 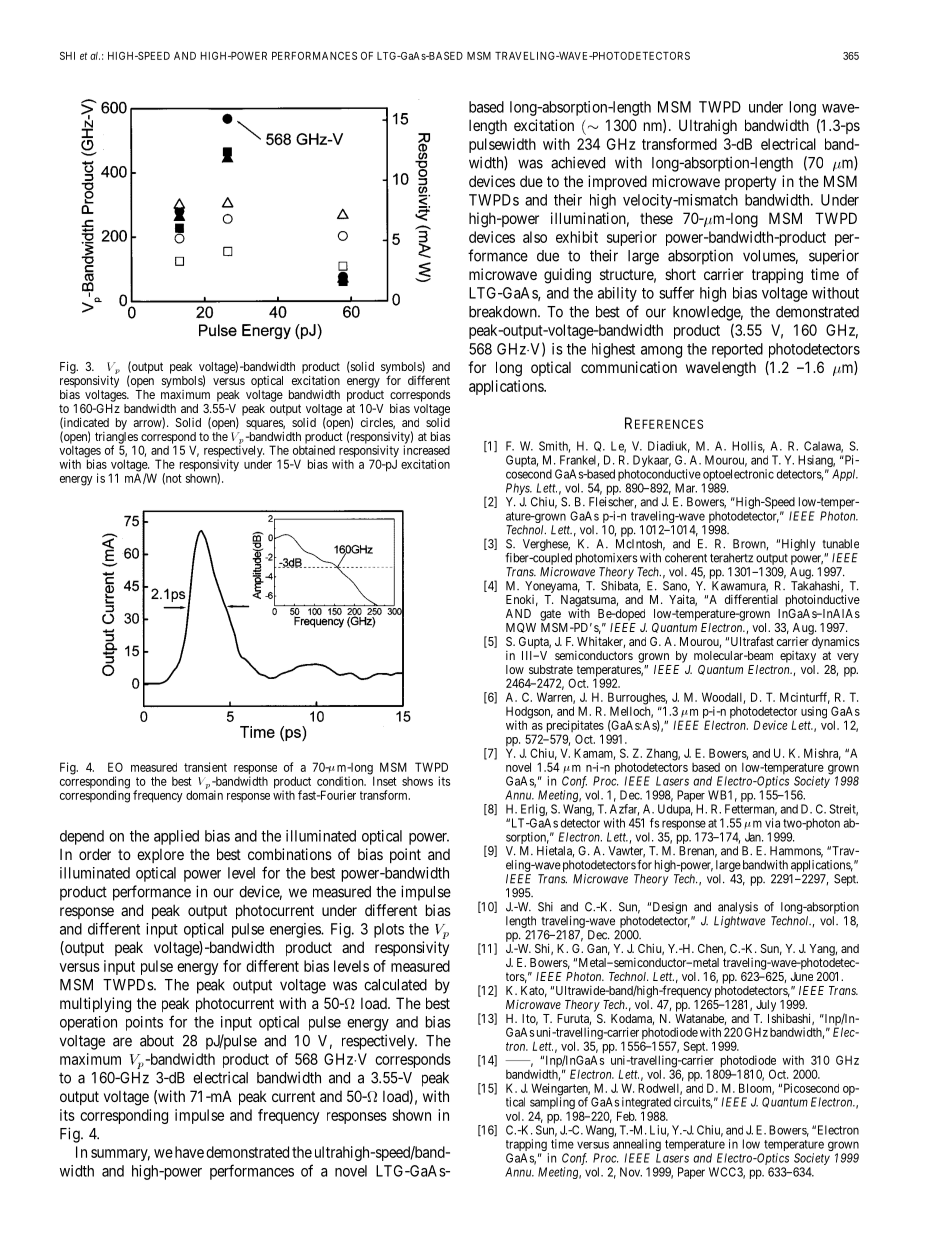 I want to click on domain, so click(x=204, y=795).
